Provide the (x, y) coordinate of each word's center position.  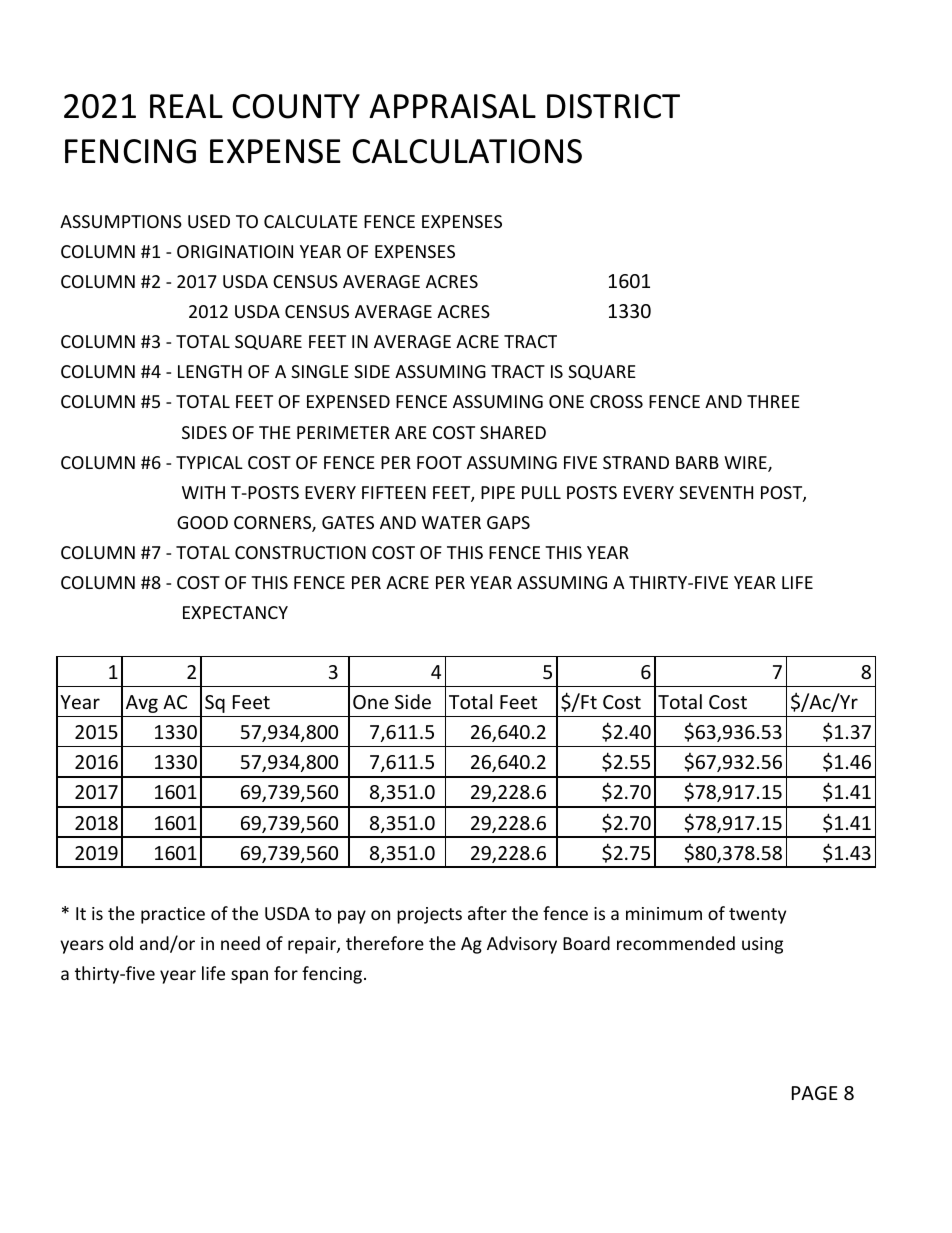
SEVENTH (716, 492)
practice (173, 915)
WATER (451, 522)
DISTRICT (613, 106)
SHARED (513, 432)
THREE (773, 401)
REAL (186, 106)
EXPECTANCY (235, 612)
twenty (757, 916)
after (487, 913)
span (249, 977)
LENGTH (210, 371)
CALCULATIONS (467, 151)
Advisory (522, 945)
